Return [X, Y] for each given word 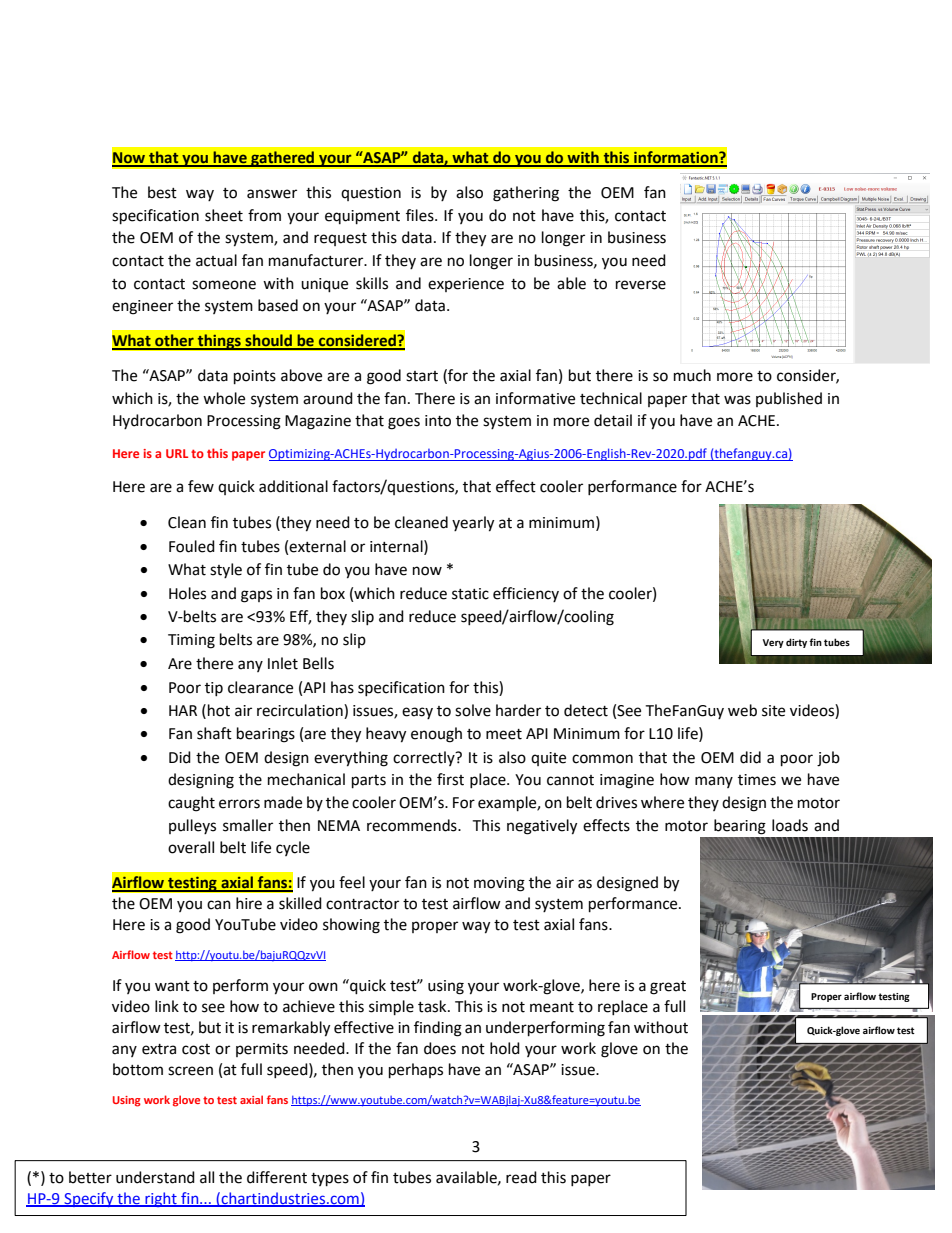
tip [214, 689]
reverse [641, 285]
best [162, 192]
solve [473, 710]
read [521, 1177]
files [421, 215]
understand [155, 1177]
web [742, 710]
